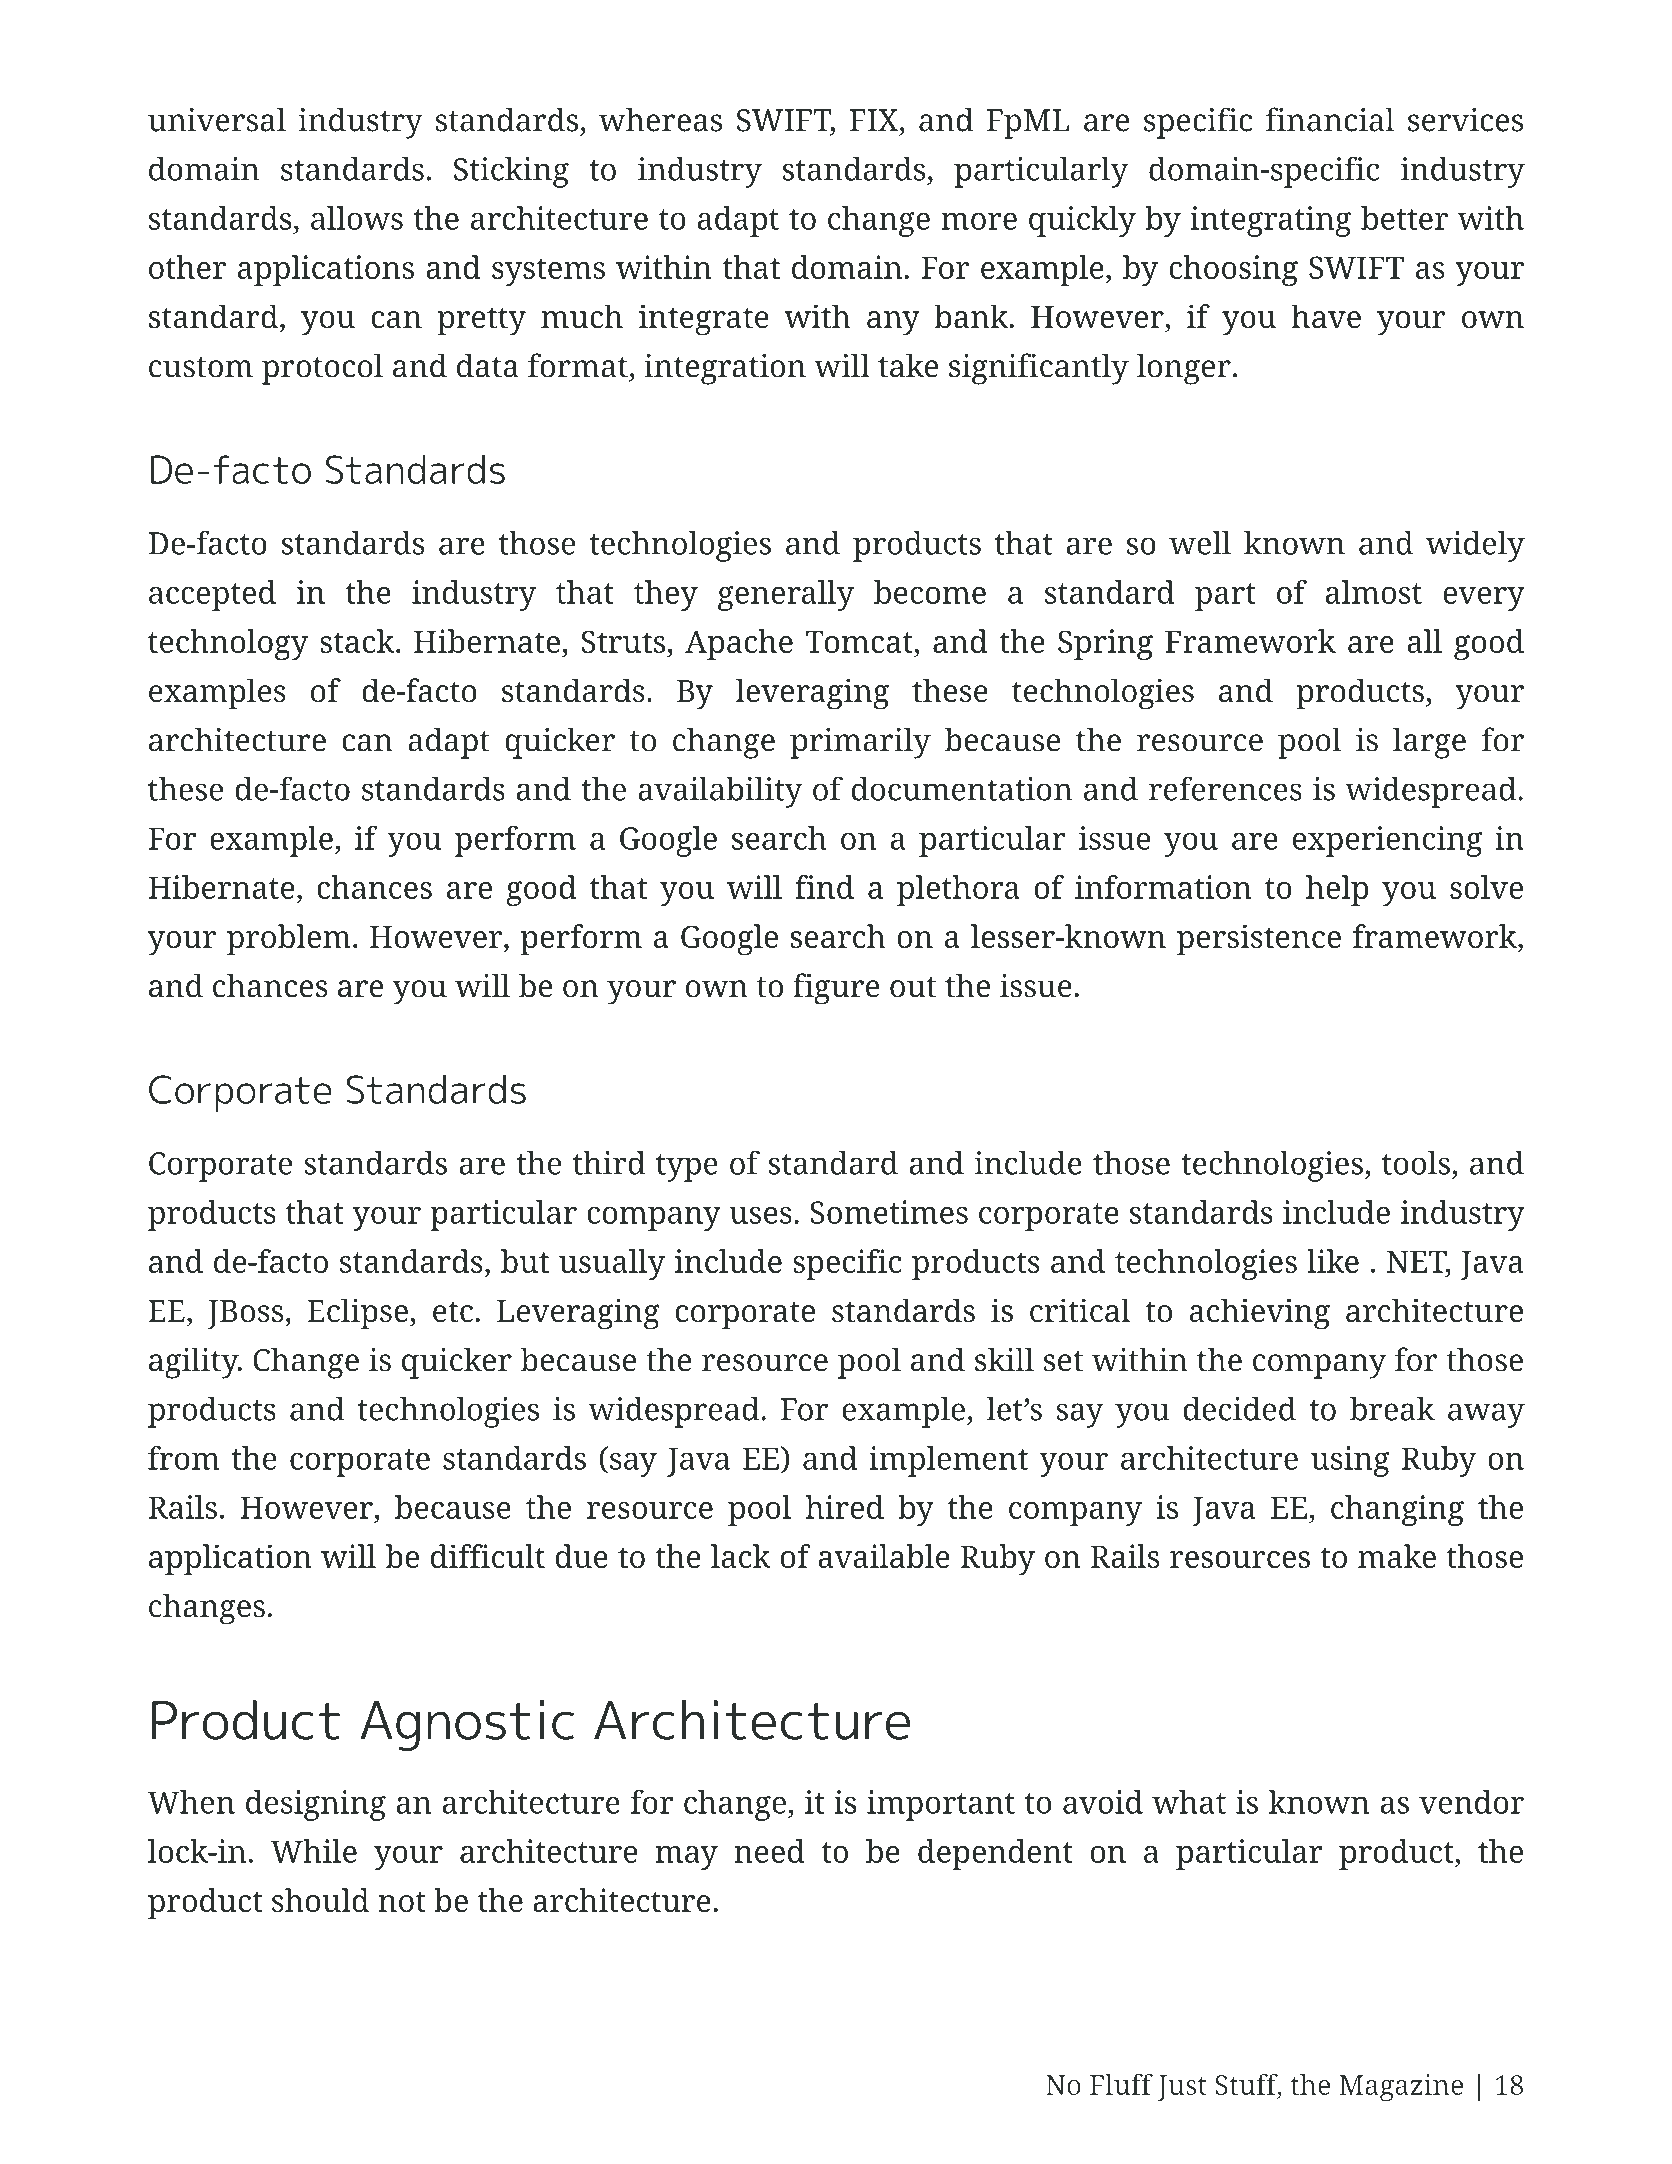  What do you see at coordinates (836, 989) in the screenshot?
I see `figure` at bounding box center [836, 989].
